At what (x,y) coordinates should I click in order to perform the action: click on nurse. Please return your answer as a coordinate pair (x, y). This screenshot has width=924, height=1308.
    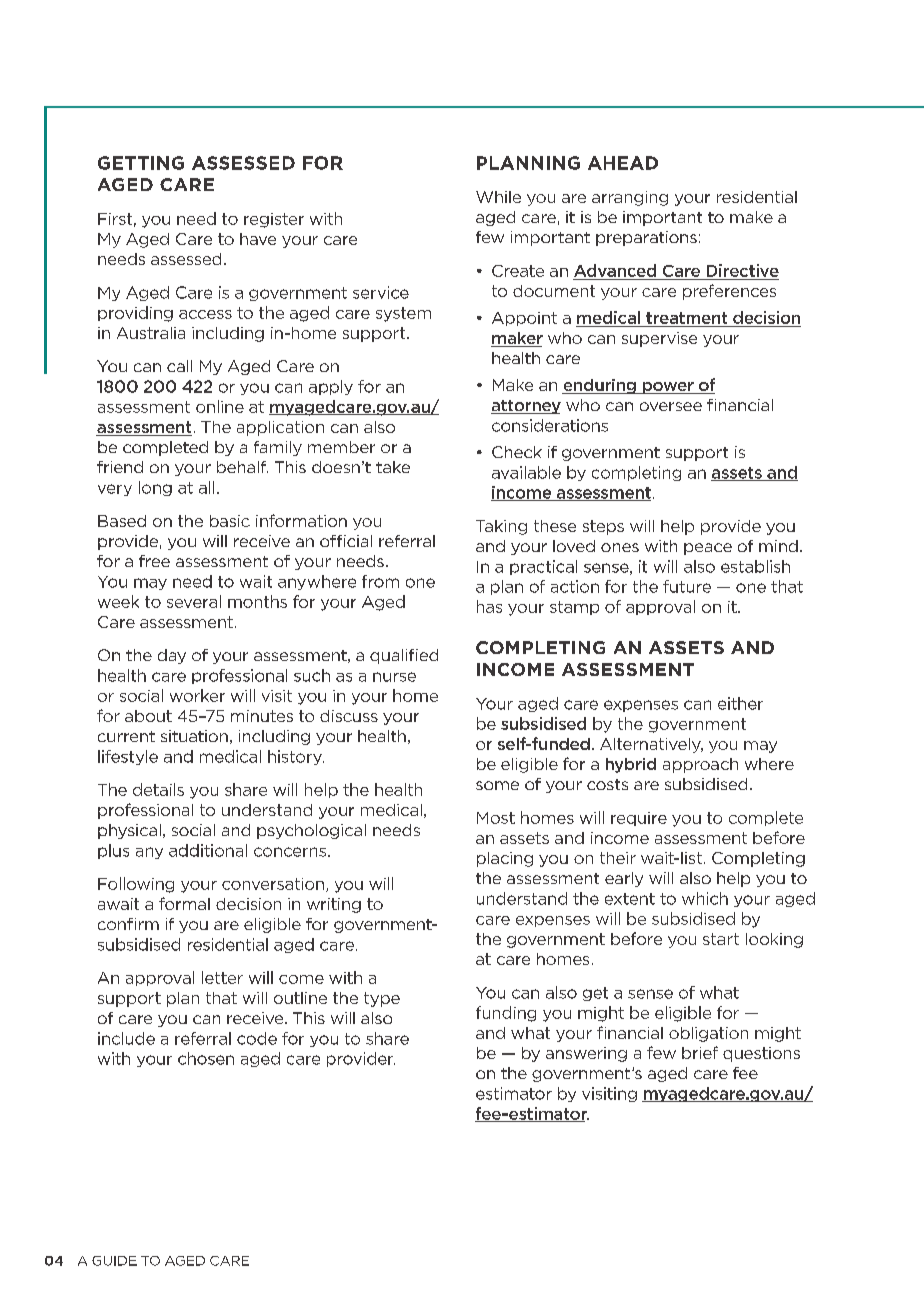
    Looking at the image, I should click on (394, 677).
